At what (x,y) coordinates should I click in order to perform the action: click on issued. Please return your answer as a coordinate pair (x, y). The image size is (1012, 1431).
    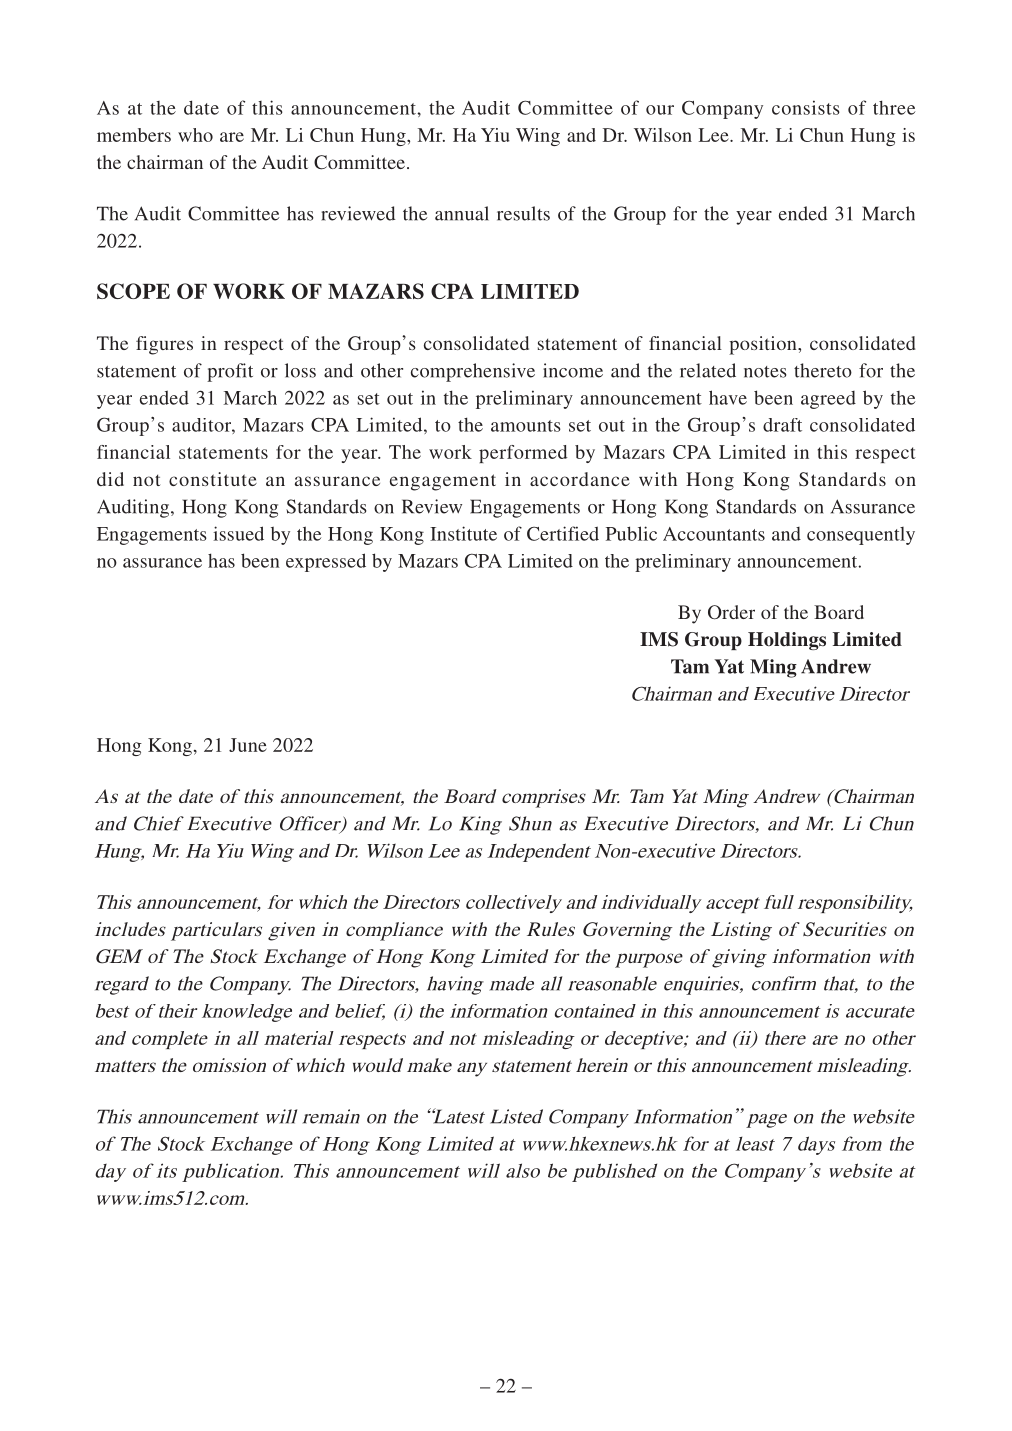
    Looking at the image, I should click on (238, 533).
